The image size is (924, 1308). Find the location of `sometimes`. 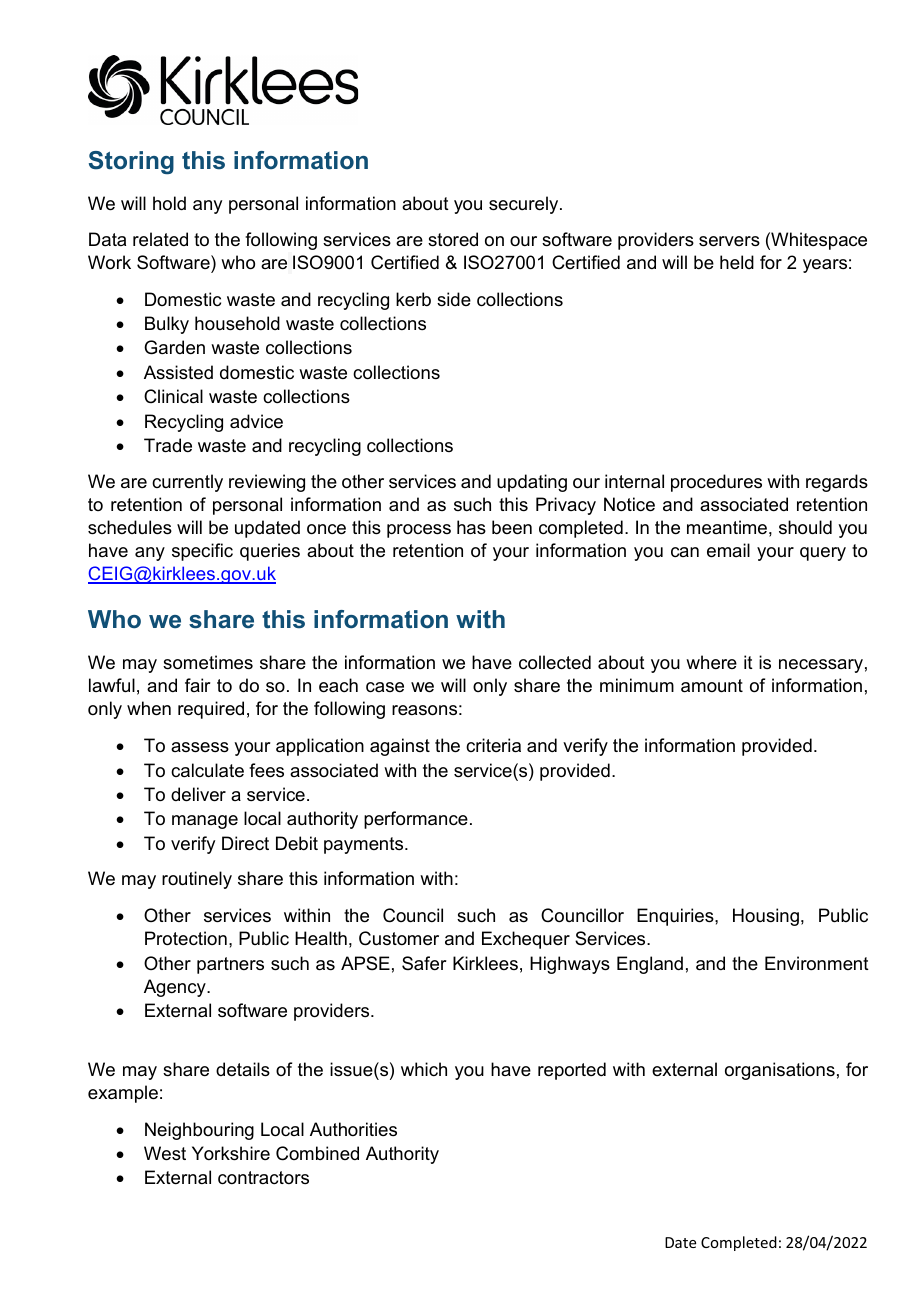

sometimes is located at coordinates (208, 662).
